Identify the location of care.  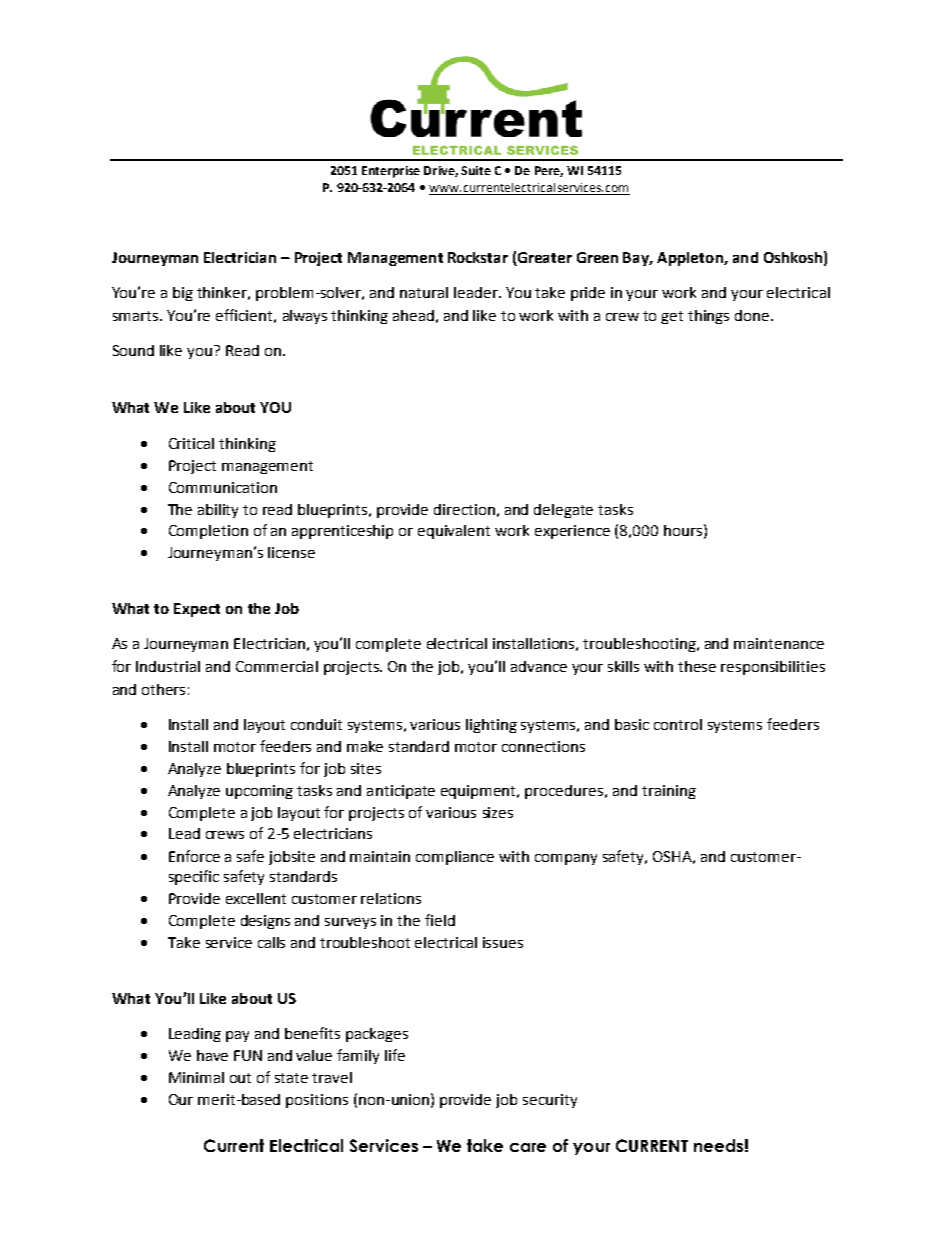
(528, 1147).
